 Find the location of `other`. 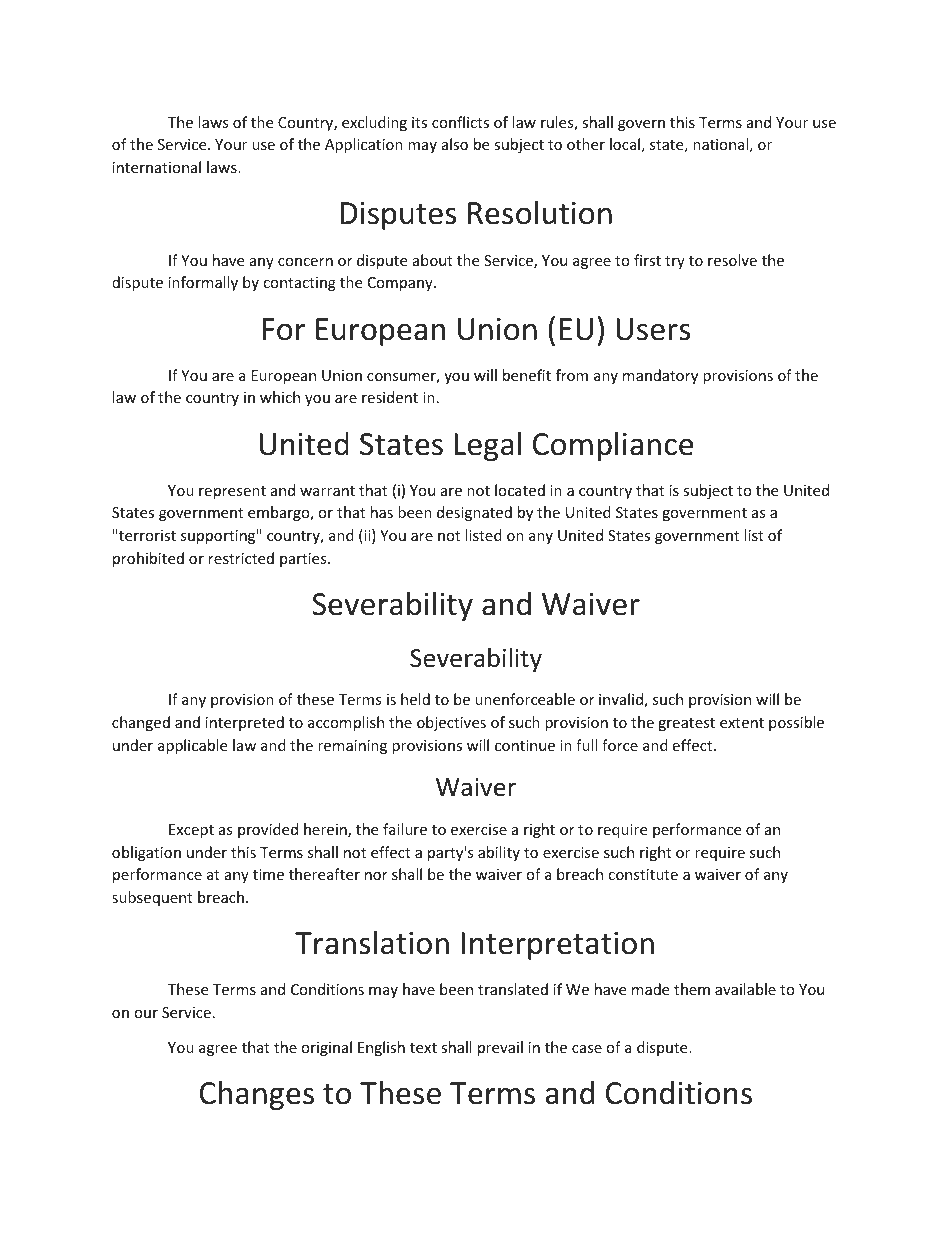

other is located at coordinates (586, 144).
